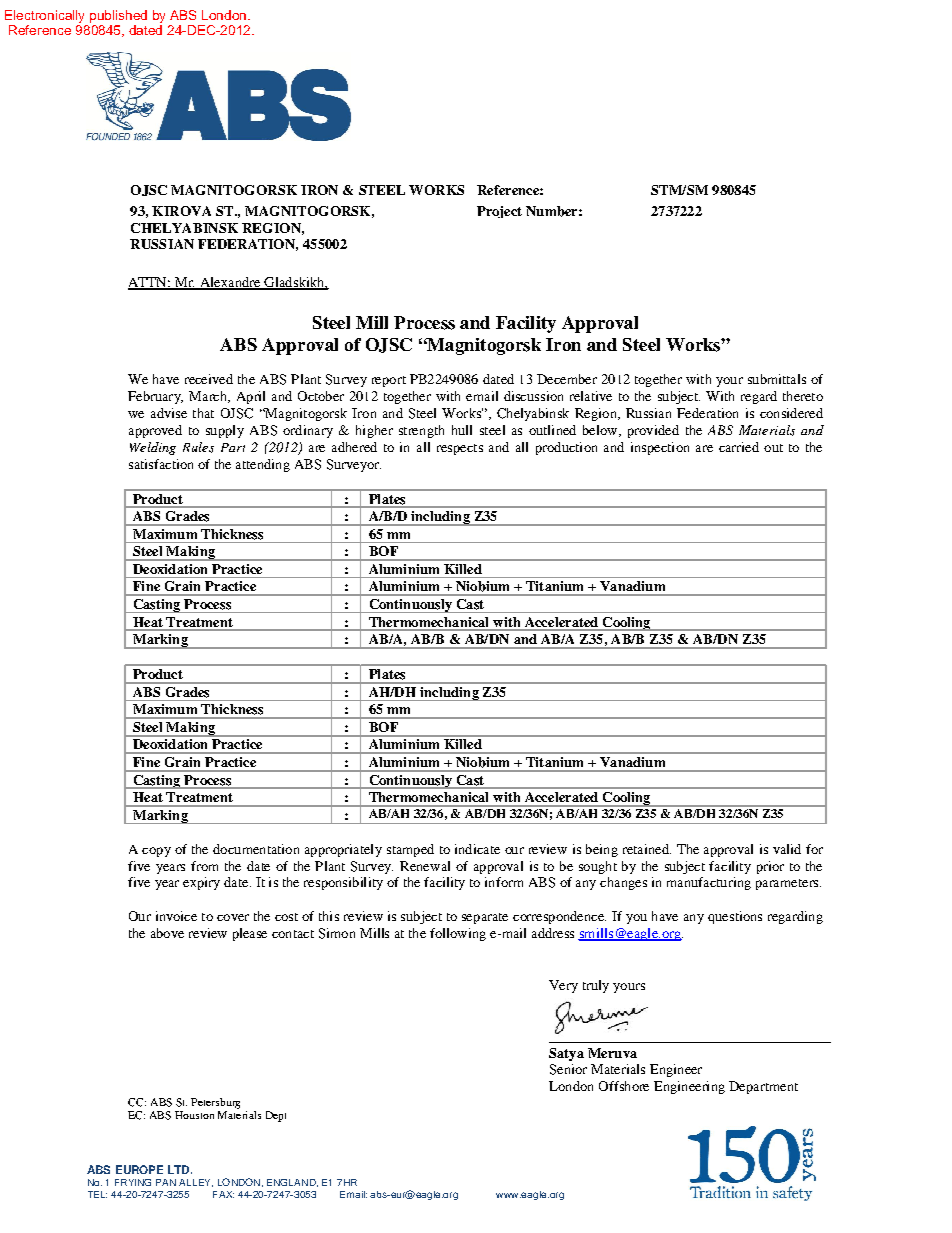 The width and height of the image is (952, 1233). What do you see at coordinates (567, 379) in the image?
I see `December` at bounding box center [567, 379].
